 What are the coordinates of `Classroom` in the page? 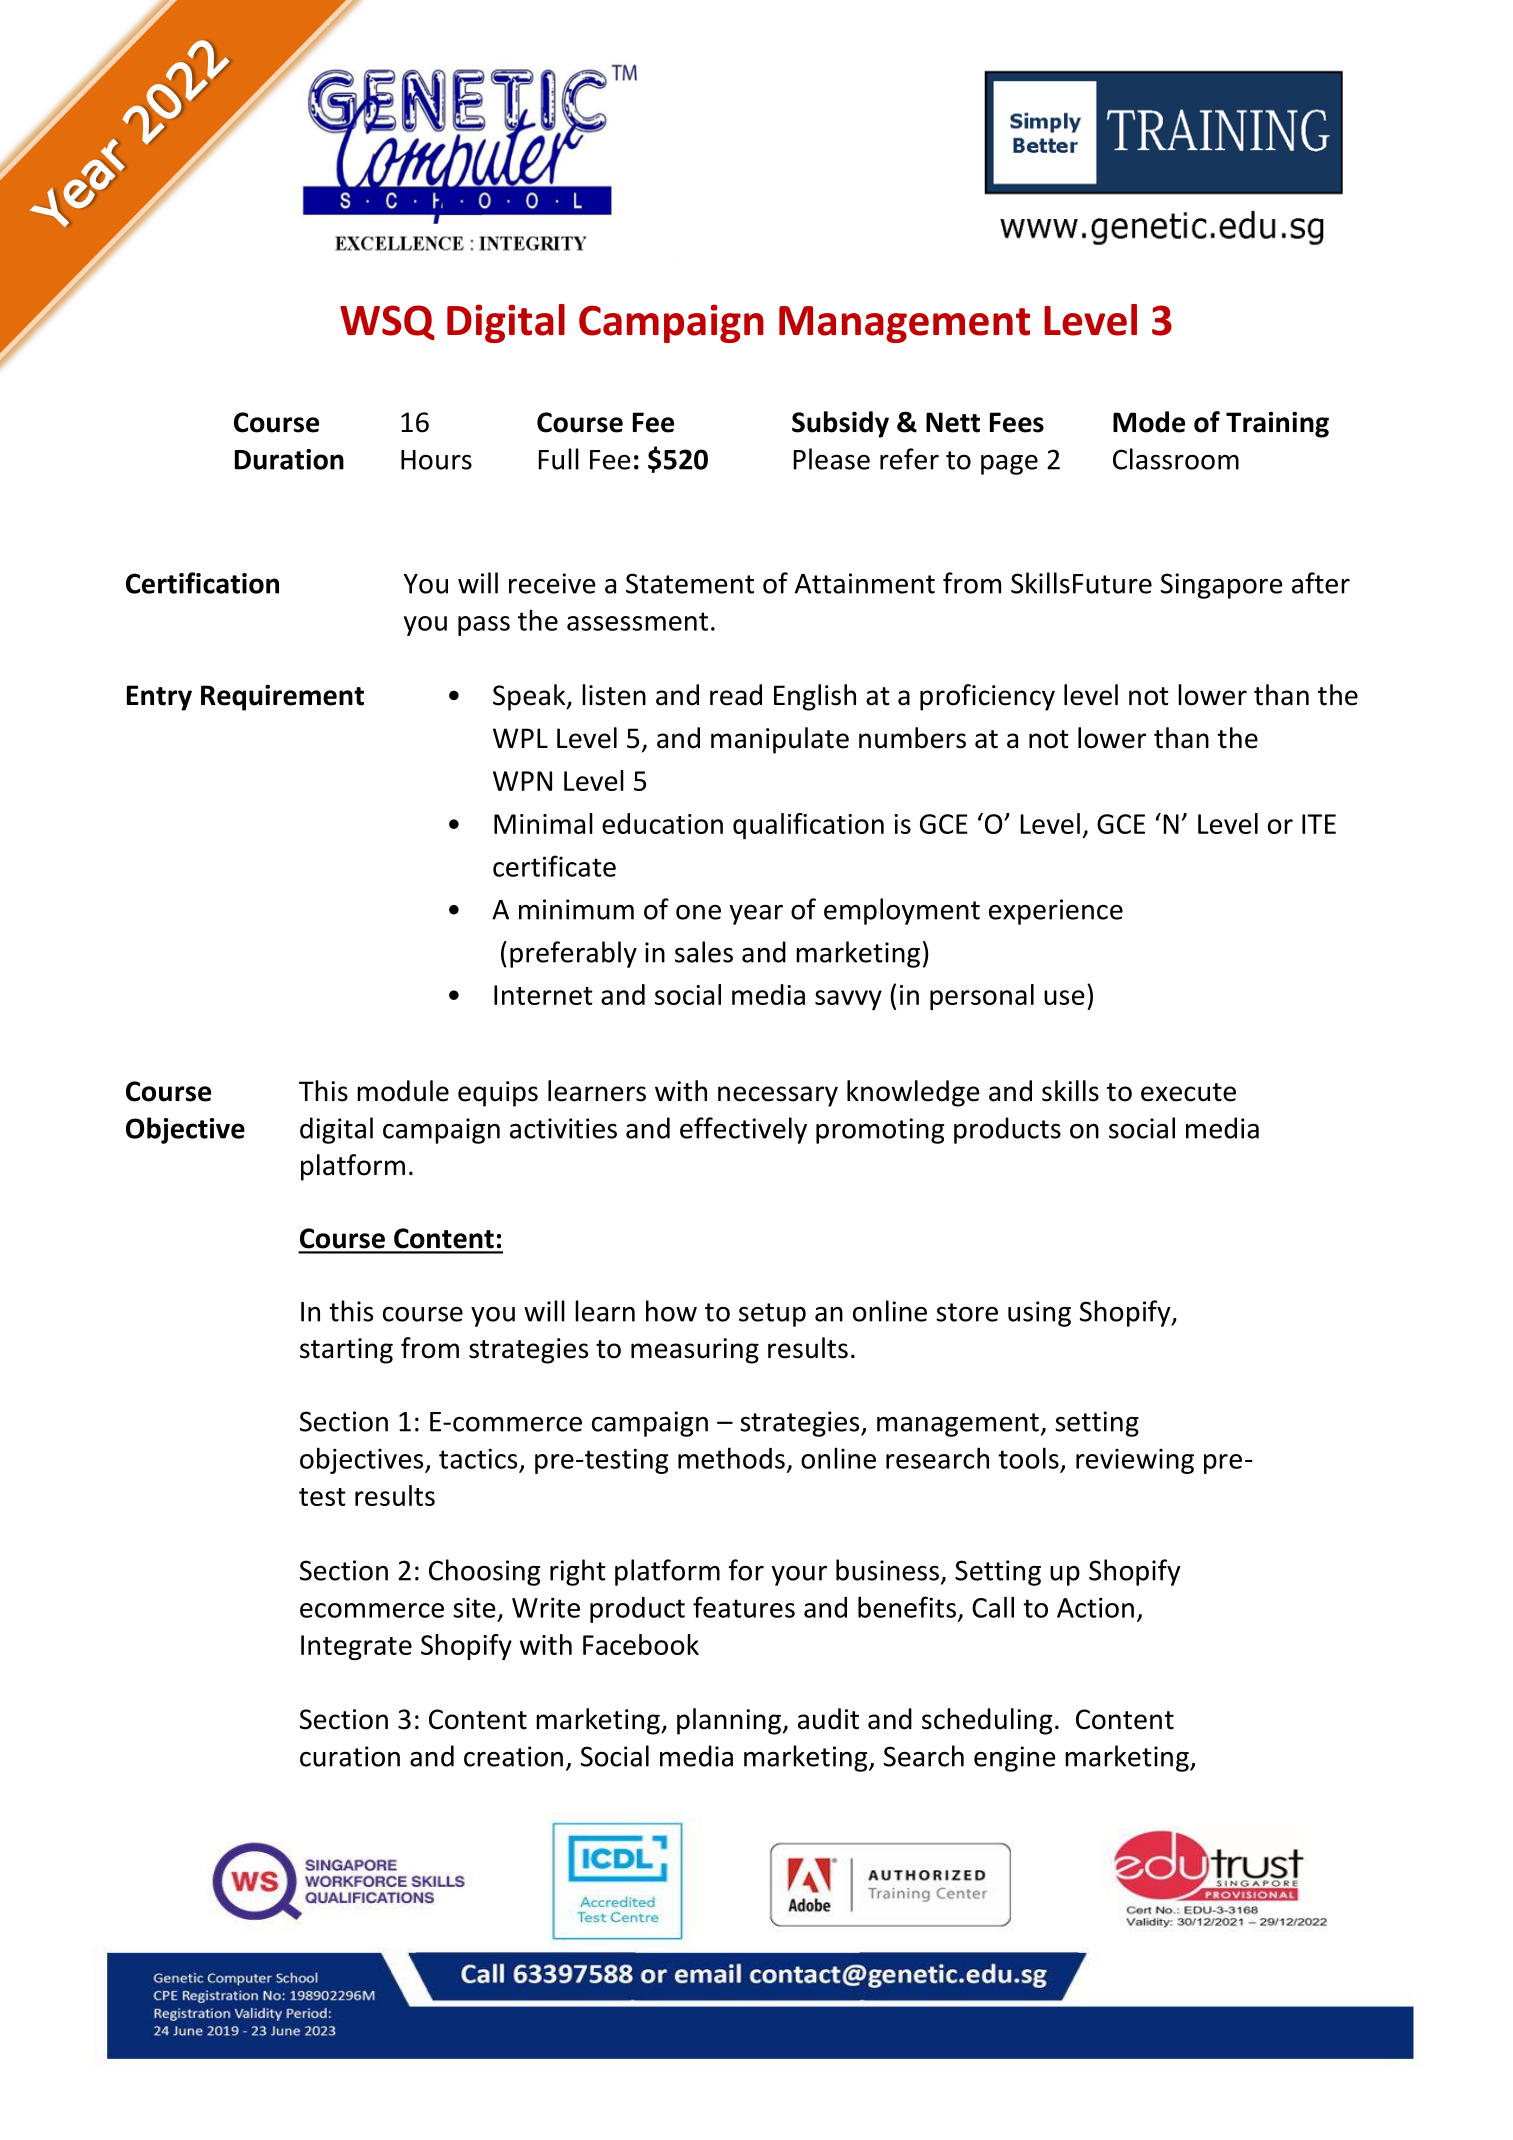 It's located at (1176, 459).
